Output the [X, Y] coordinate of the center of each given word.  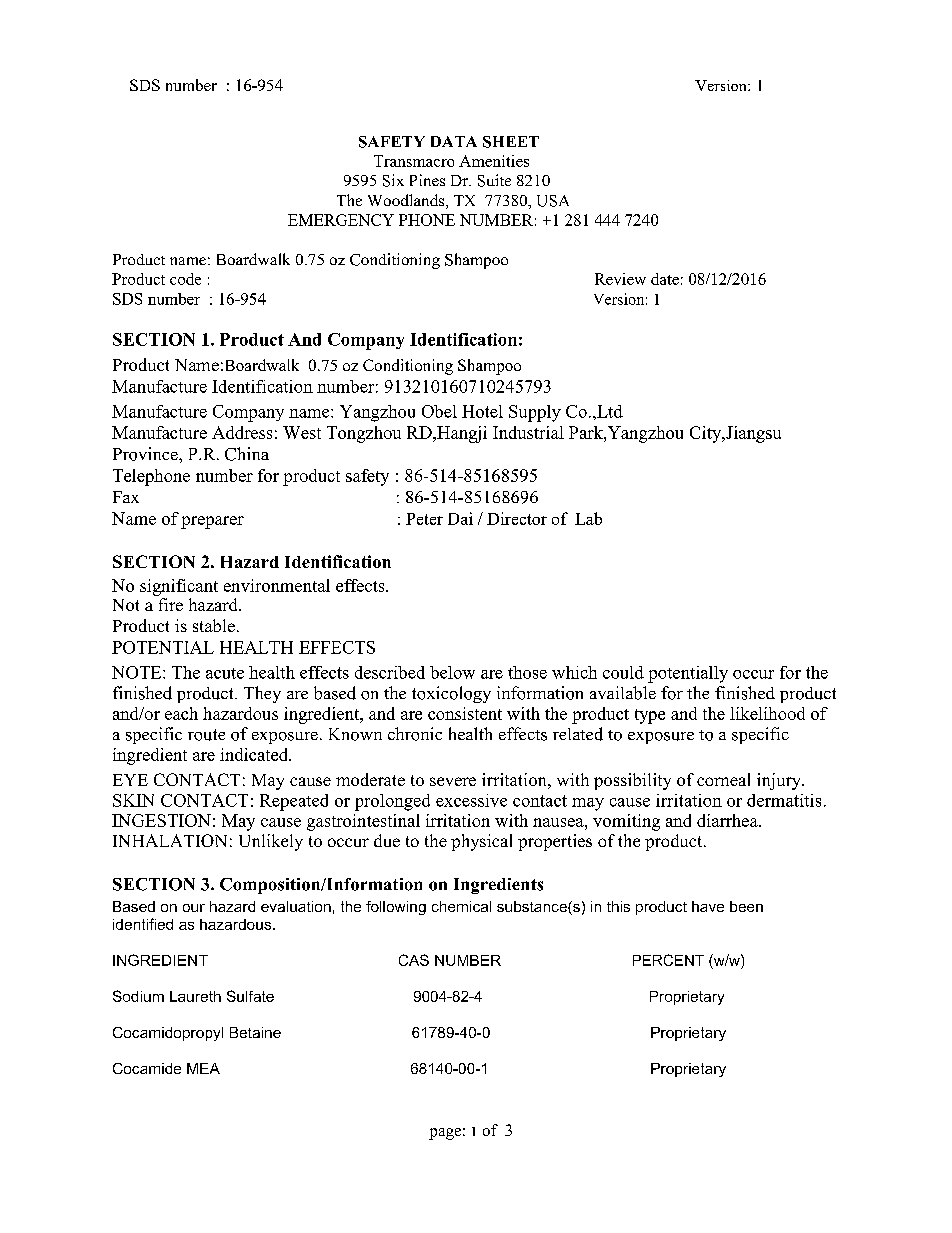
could [623, 672]
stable [214, 625]
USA [553, 201]
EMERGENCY [341, 220]
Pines [427, 180]
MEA [203, 1068]
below [452, 672]
